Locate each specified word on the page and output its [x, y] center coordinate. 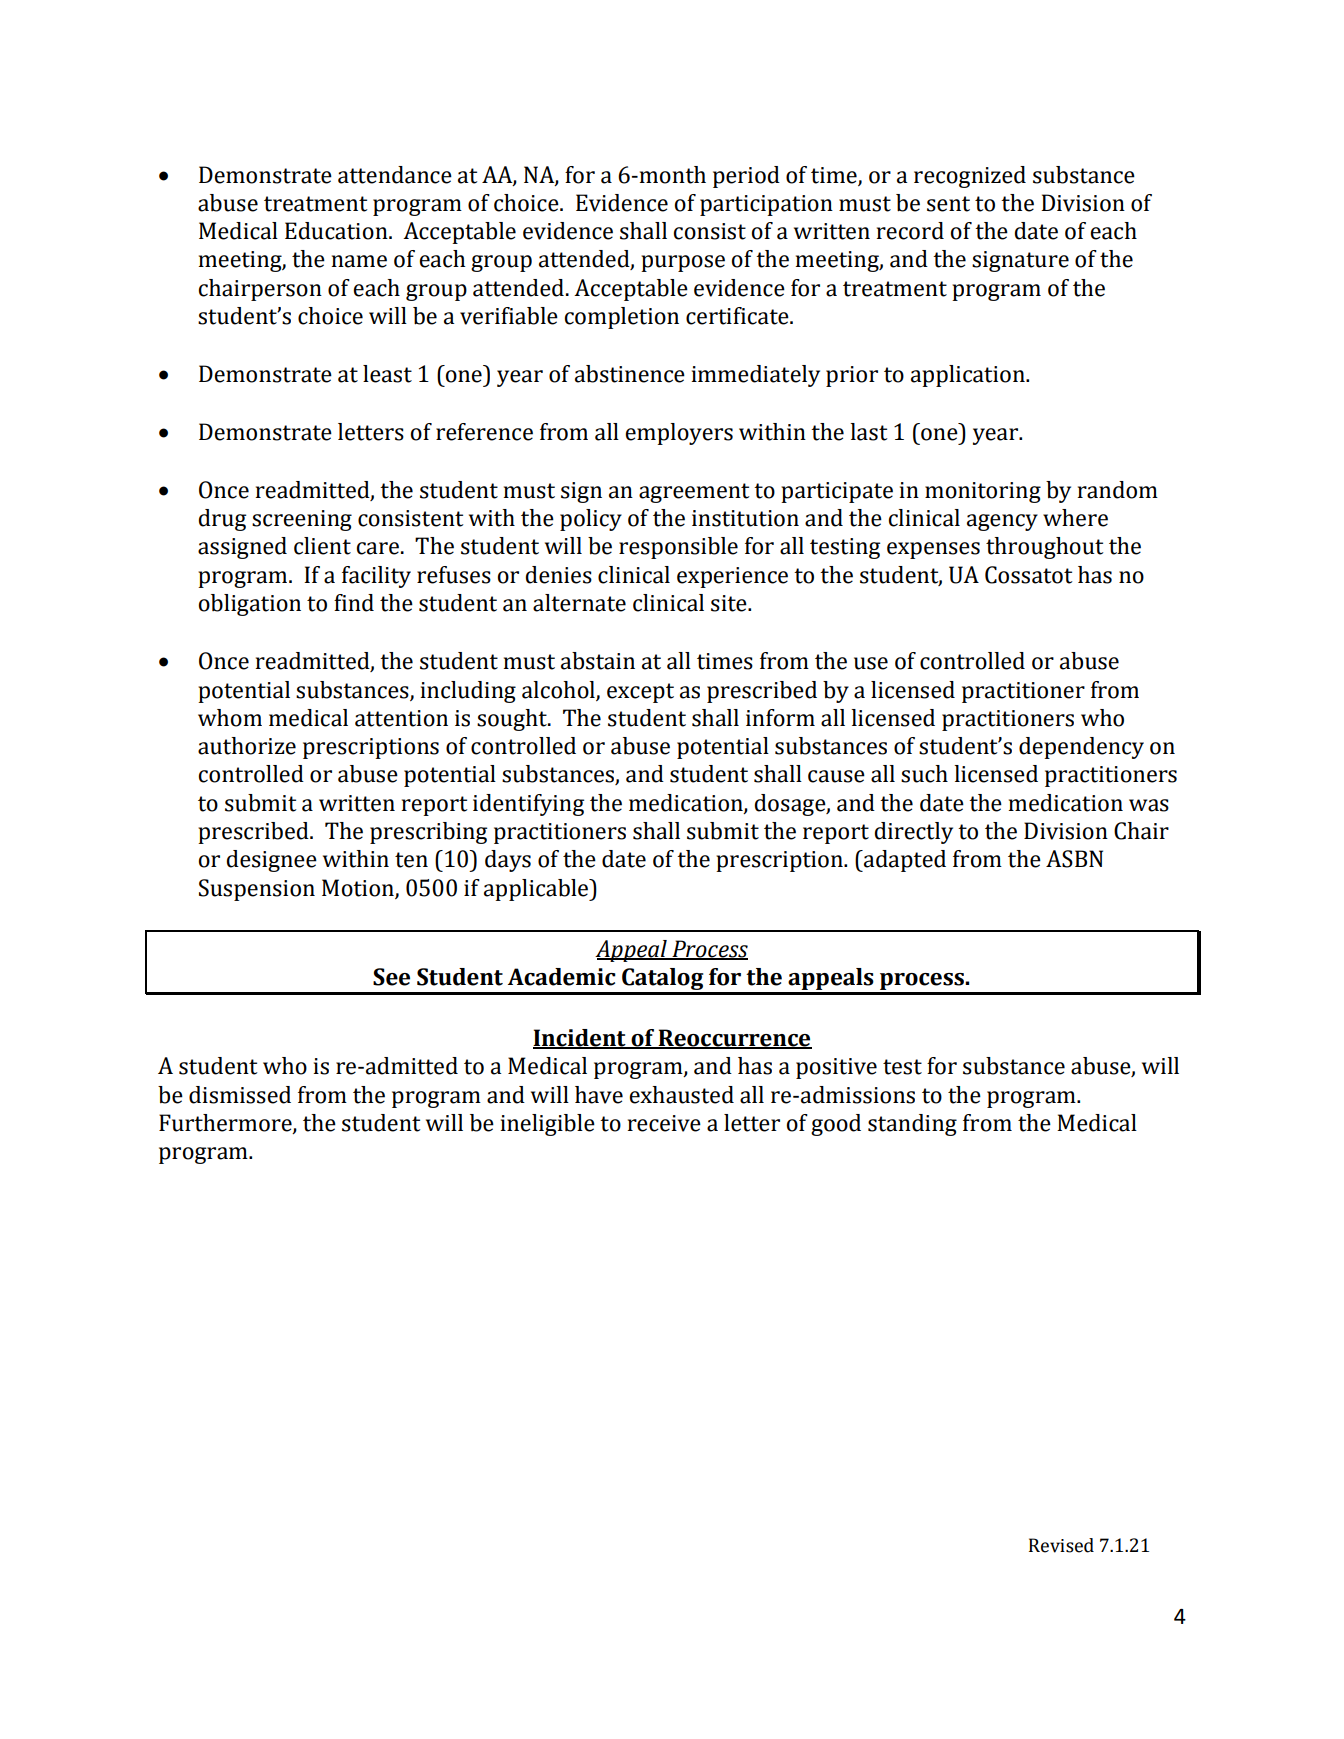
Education [337, 231]
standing [912, 1125]
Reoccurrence [734, 1039]
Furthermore [226, 1124]
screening [302, 520]
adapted [904, 861]
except [640, 693]
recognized [970, 177]
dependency [1081, 748]
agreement [694, 493]
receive [664, 1123]
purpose [683, 263]
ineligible [548, 1125]
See [391, 977]
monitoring [983, 492]
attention [401, 718]
